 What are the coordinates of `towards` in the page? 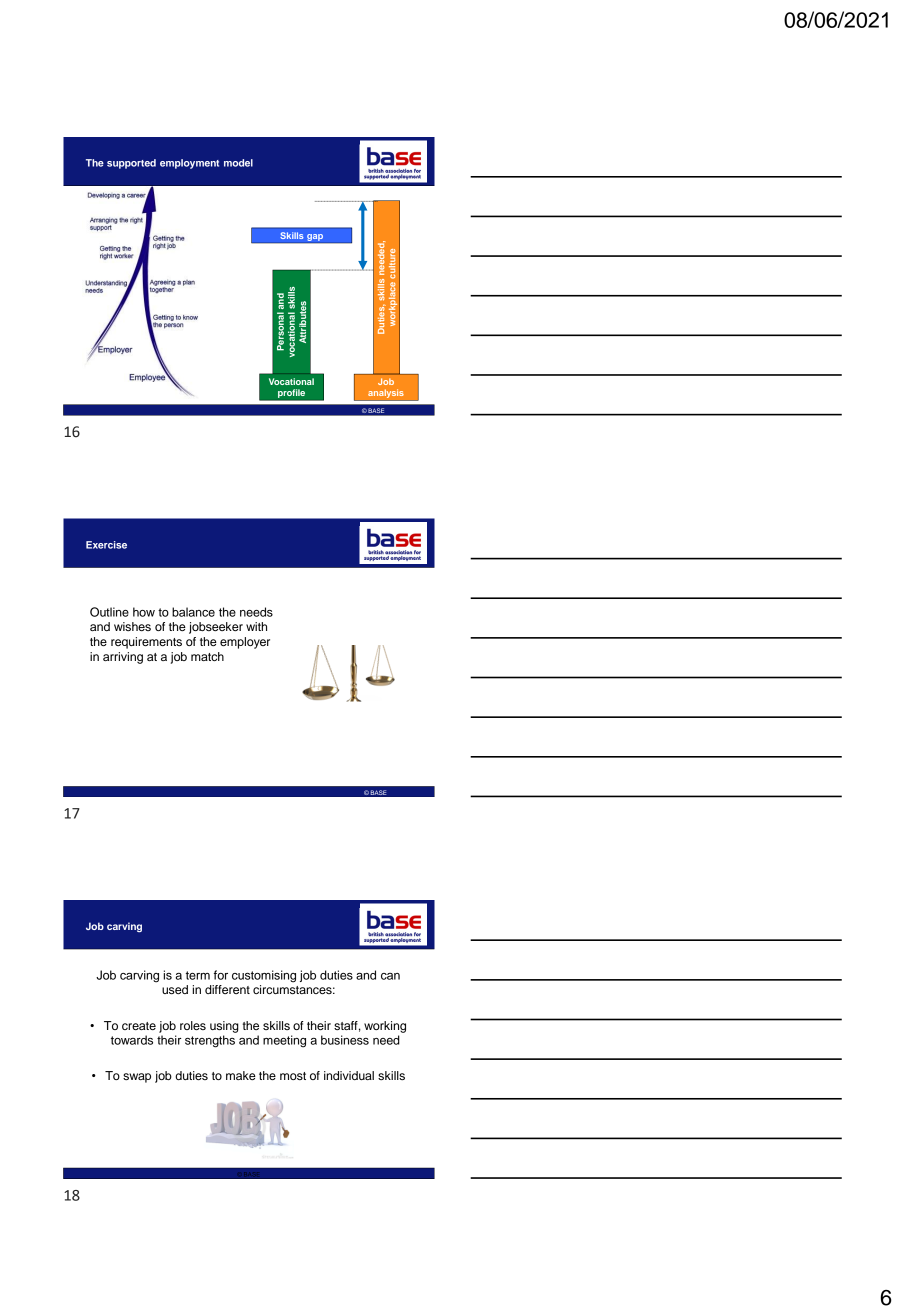 It's located at (132, 1040).
